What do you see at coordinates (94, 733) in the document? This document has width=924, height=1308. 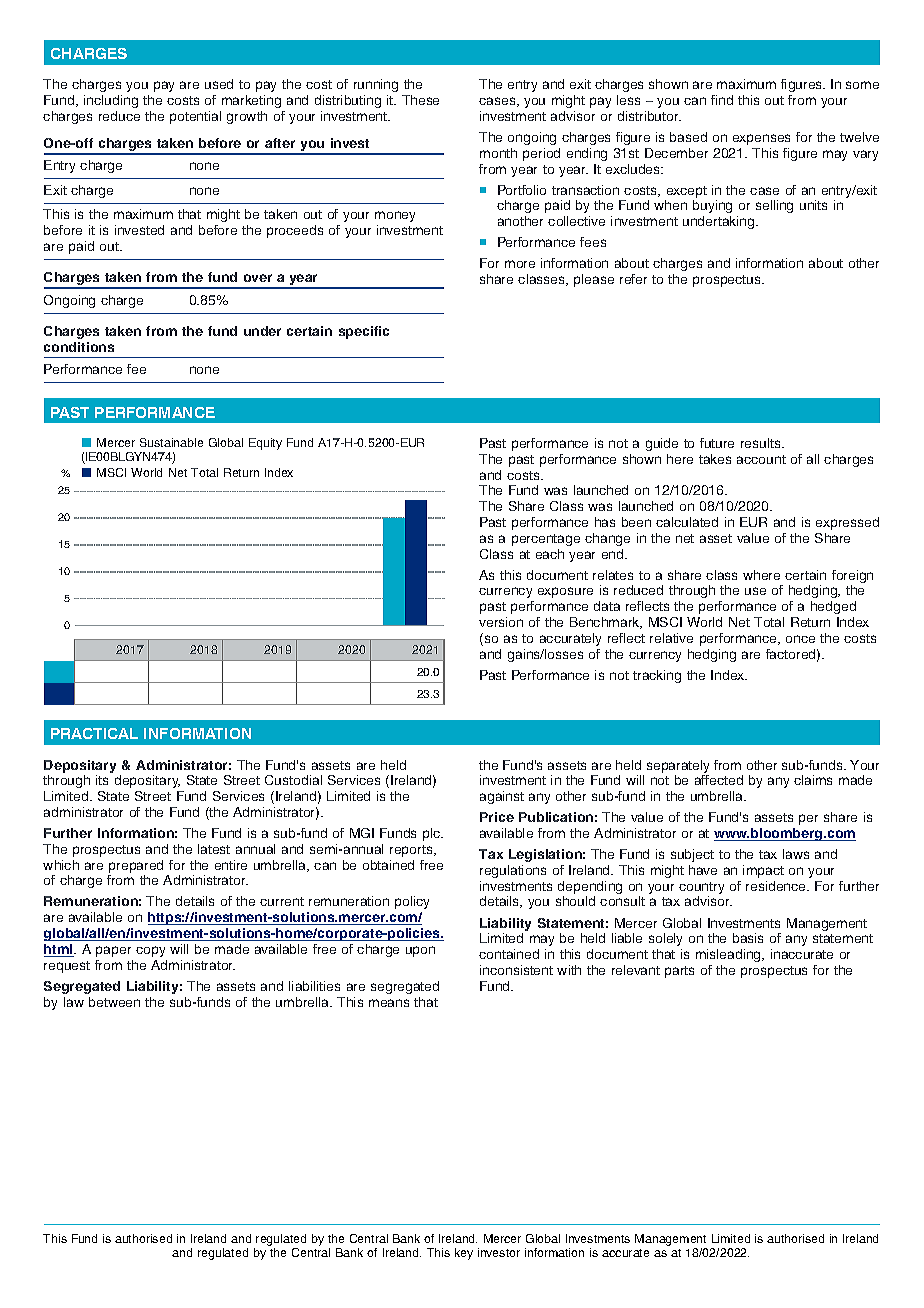 I see `PRACTICAL` at bounding box center [94, 733].
